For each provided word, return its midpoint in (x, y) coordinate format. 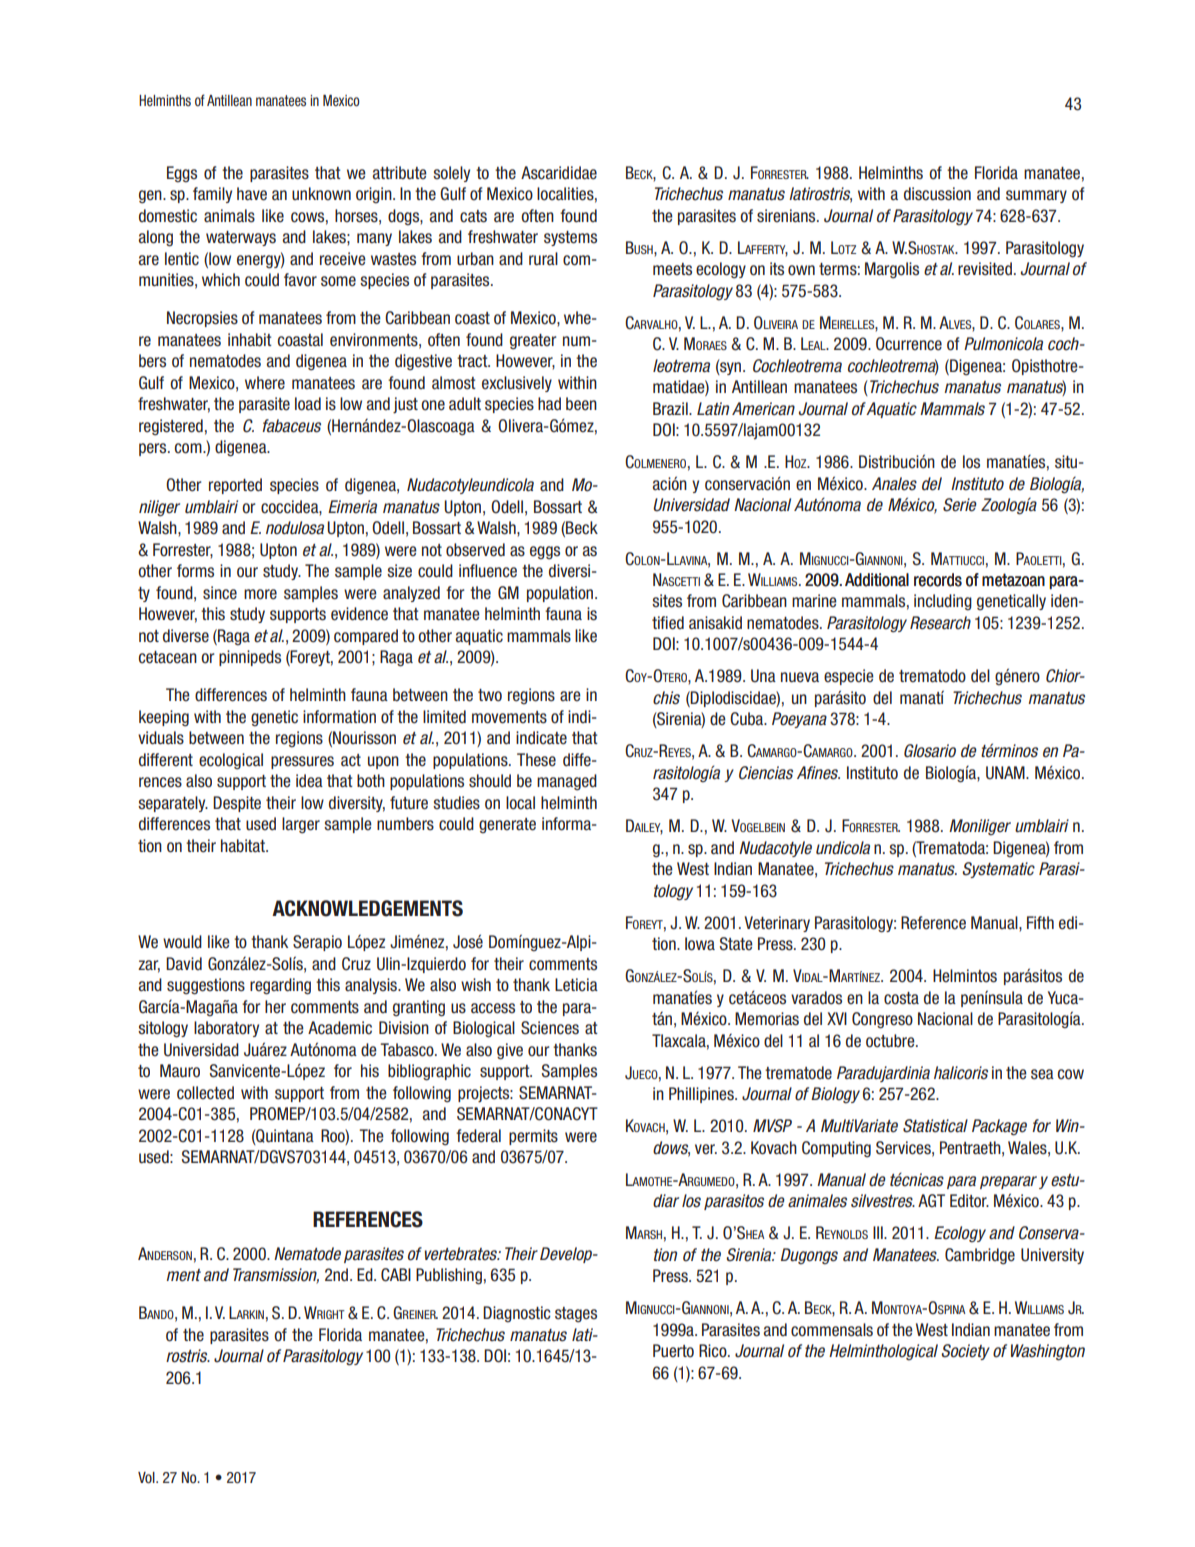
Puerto (673, 1351)
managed (567, 782)
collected (205, 1093)
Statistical (935, 1126)
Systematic (998, 870)
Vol (147, 1477)
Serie (960, 505)
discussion (937, 194)
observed (475, 550)
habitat (244, 846)
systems (570, 238)
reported (235, 486)
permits (533, 1137)
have (252, 194)
